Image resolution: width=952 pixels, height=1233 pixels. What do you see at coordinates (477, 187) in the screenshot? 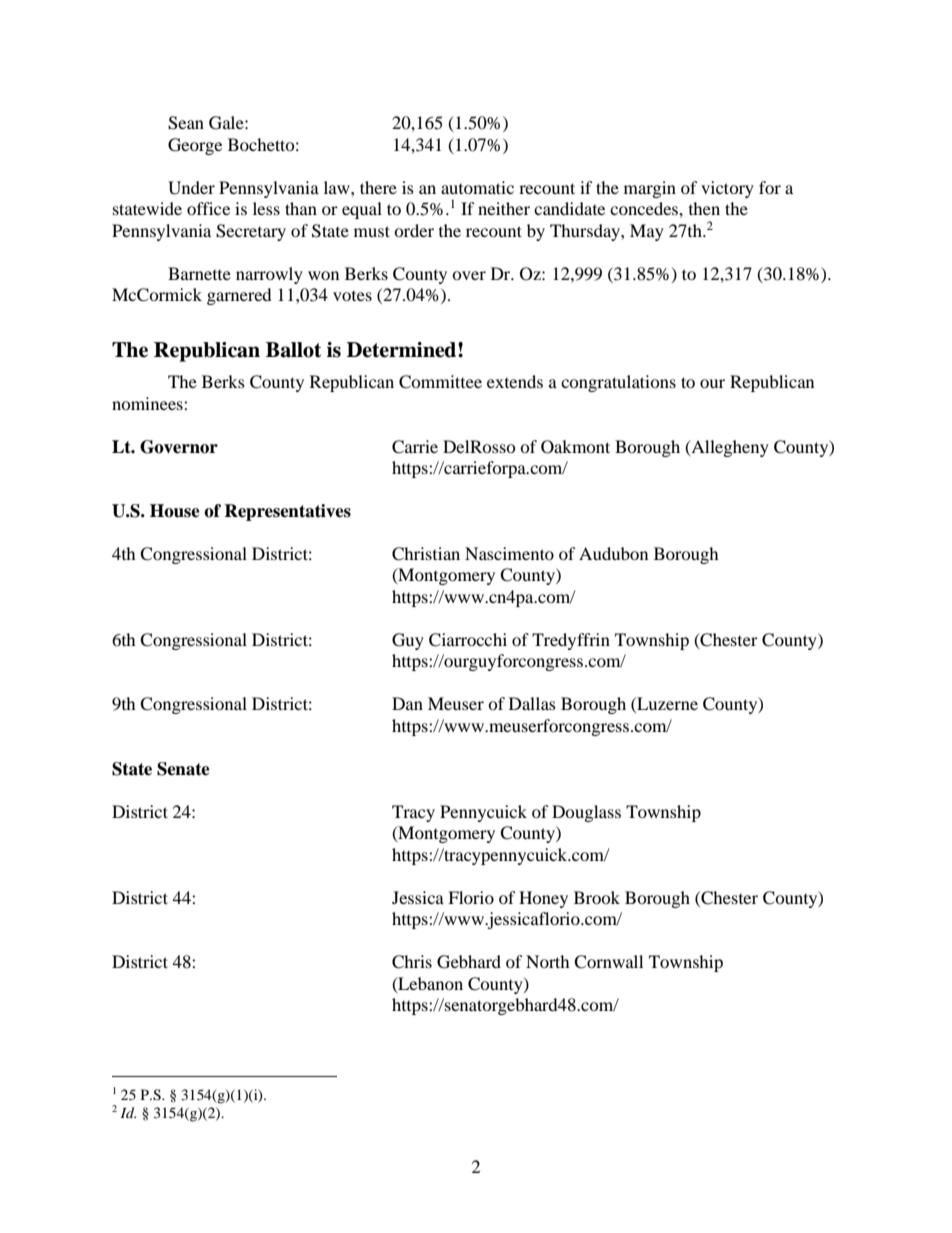
I see `automatic` at bounding box center [477, 187].
